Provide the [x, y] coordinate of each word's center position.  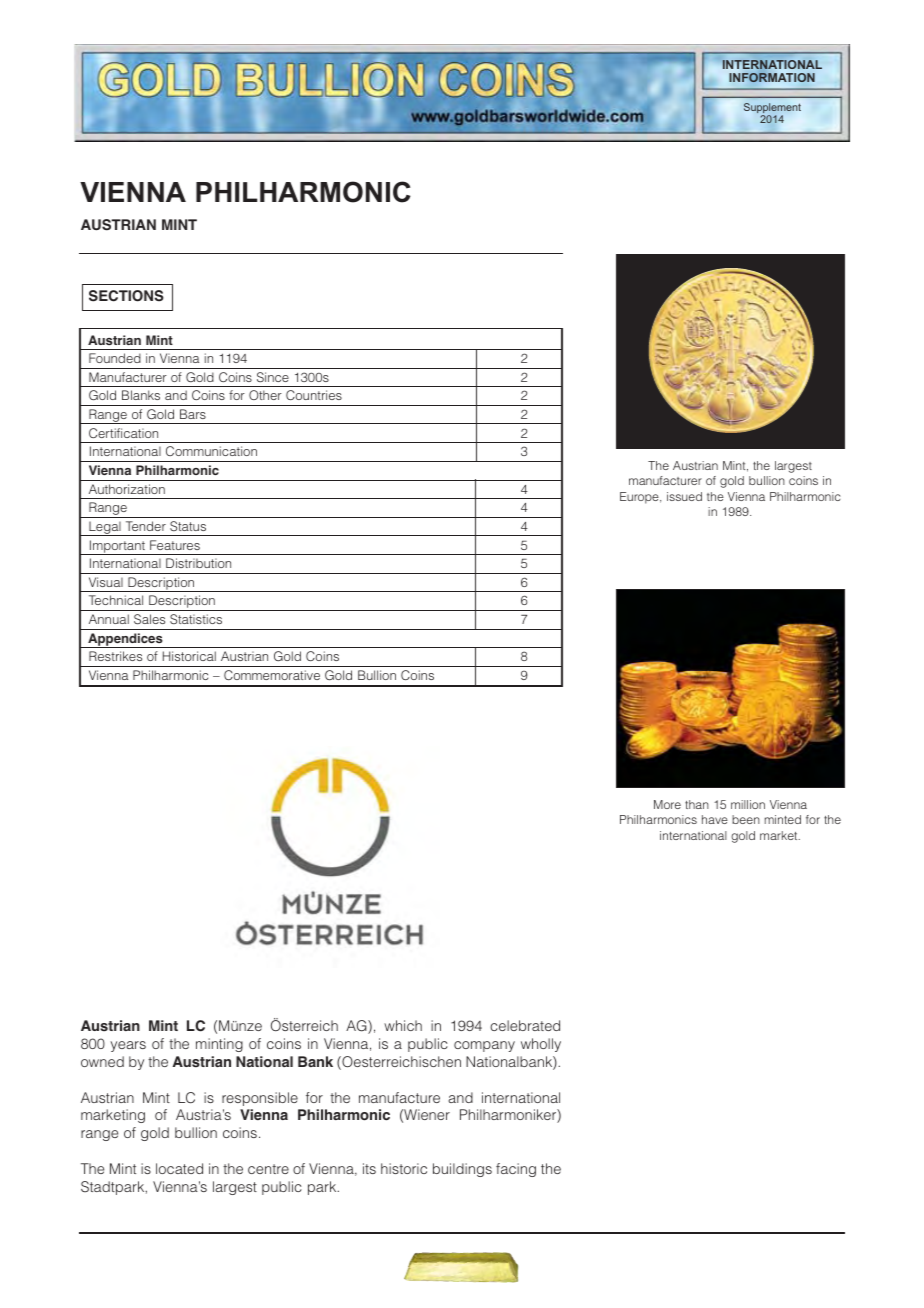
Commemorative [272, 675]
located [179, 1168]
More [667, 804]
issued [684, 496]
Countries [314, 395]
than [697, 804]
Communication [211, 451]
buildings [462, 1170]
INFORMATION [772, 77]
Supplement [772, 109]
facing [516, 1170]
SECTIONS [126, 296]
